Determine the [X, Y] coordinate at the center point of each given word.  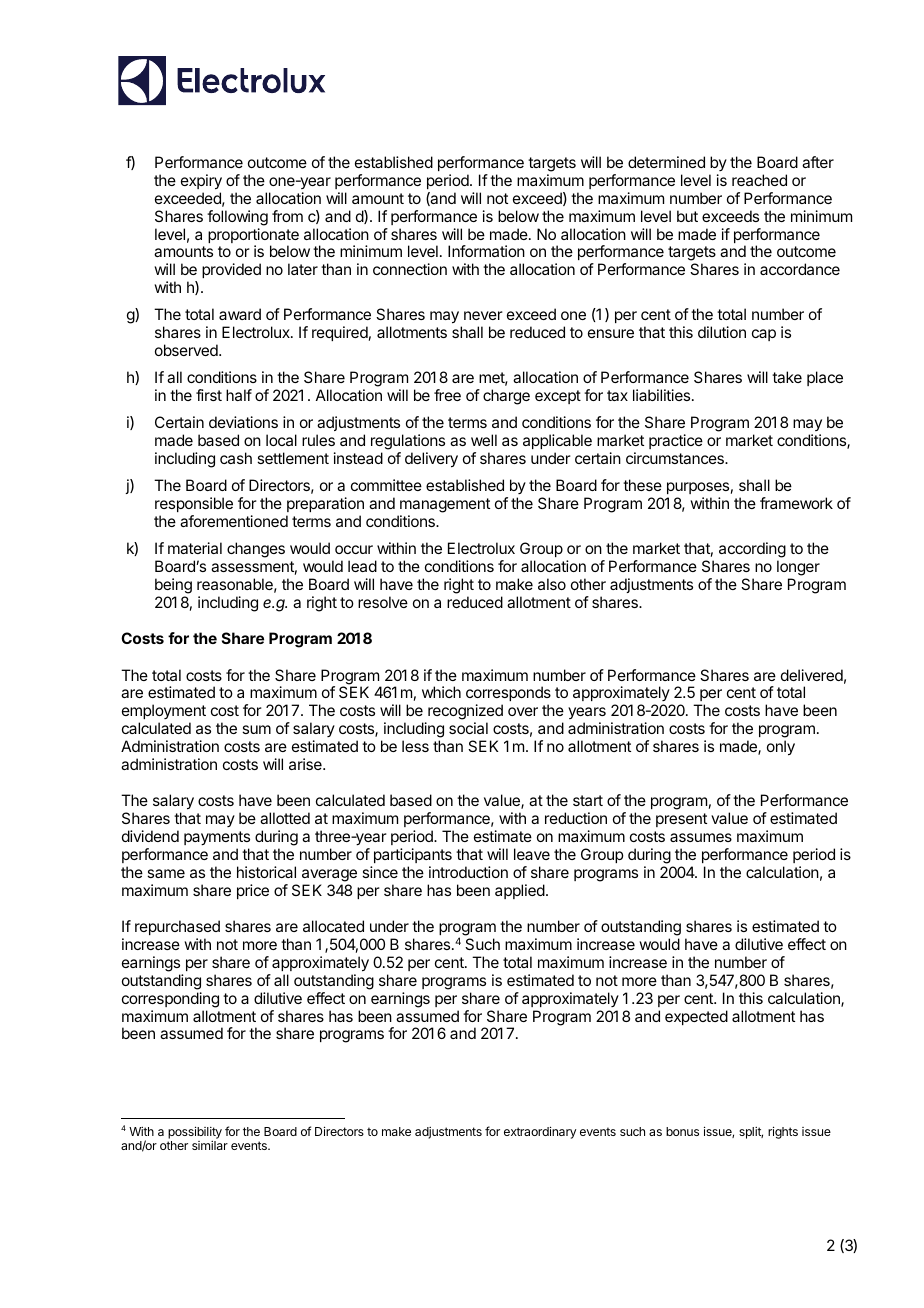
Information [486, 251]
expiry [201, 182]
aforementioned [234, 521]
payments [217, 838]
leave [532, 854]
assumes [701, 837]
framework [796, 503]
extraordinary [540, 1132]
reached [759, 180]
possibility [195, 1134]
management [445, 505]
